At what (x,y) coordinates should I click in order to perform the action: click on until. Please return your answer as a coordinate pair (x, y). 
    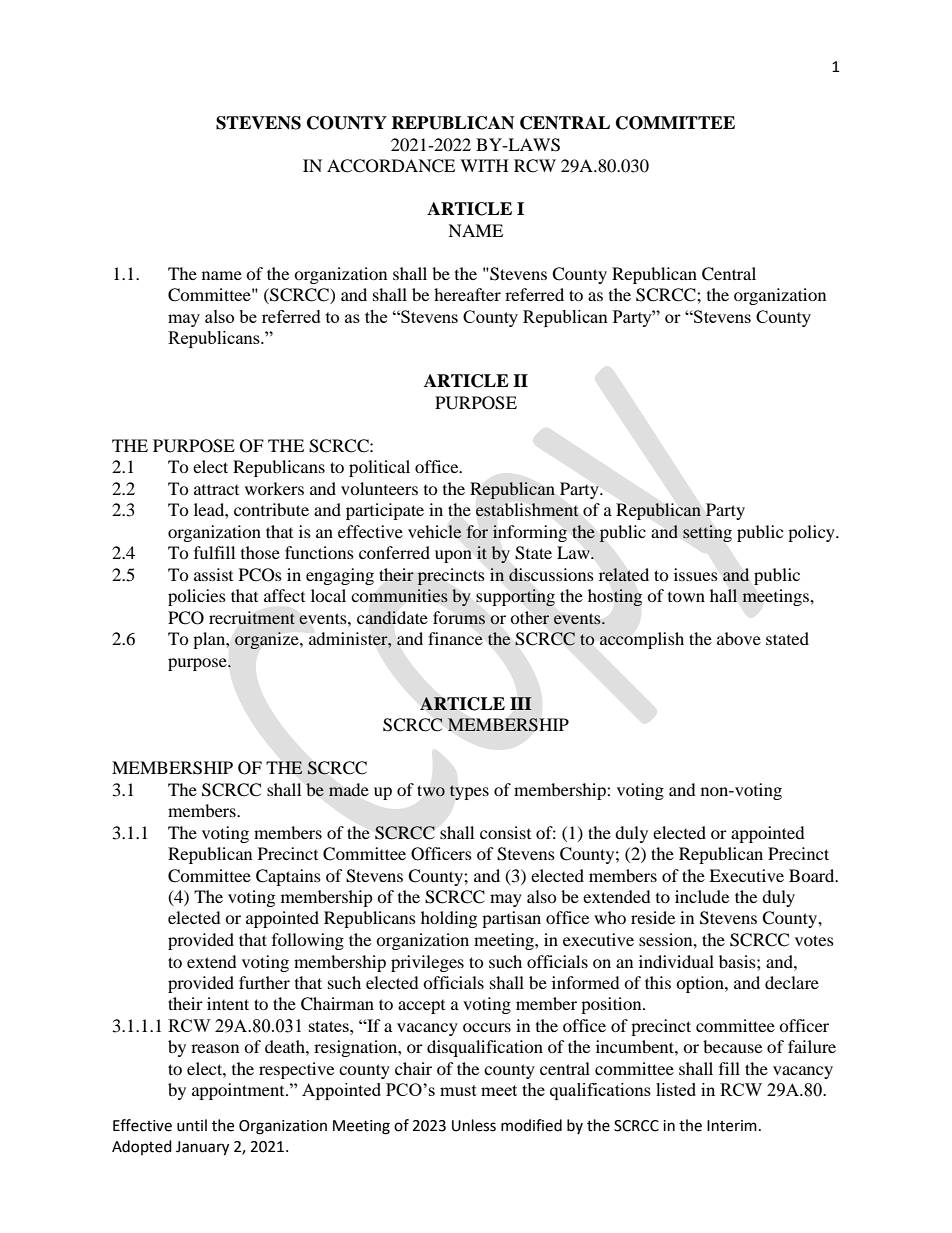
    Looking at the image, I should click on (192, 1125).
